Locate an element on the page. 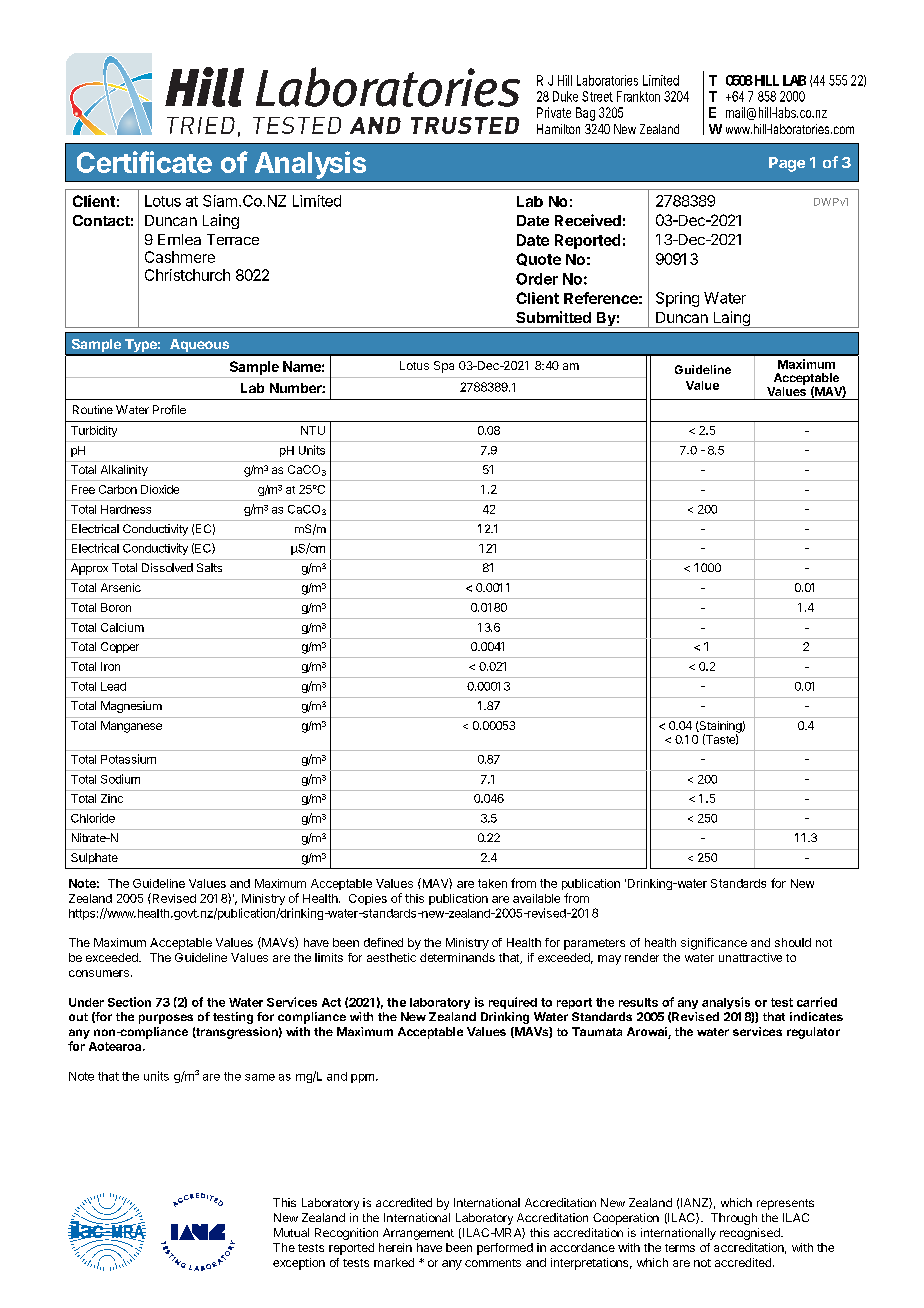 Image resolution: width=924 pixels, height=1308 pixels. Page is located at coordinates (787, 164).
